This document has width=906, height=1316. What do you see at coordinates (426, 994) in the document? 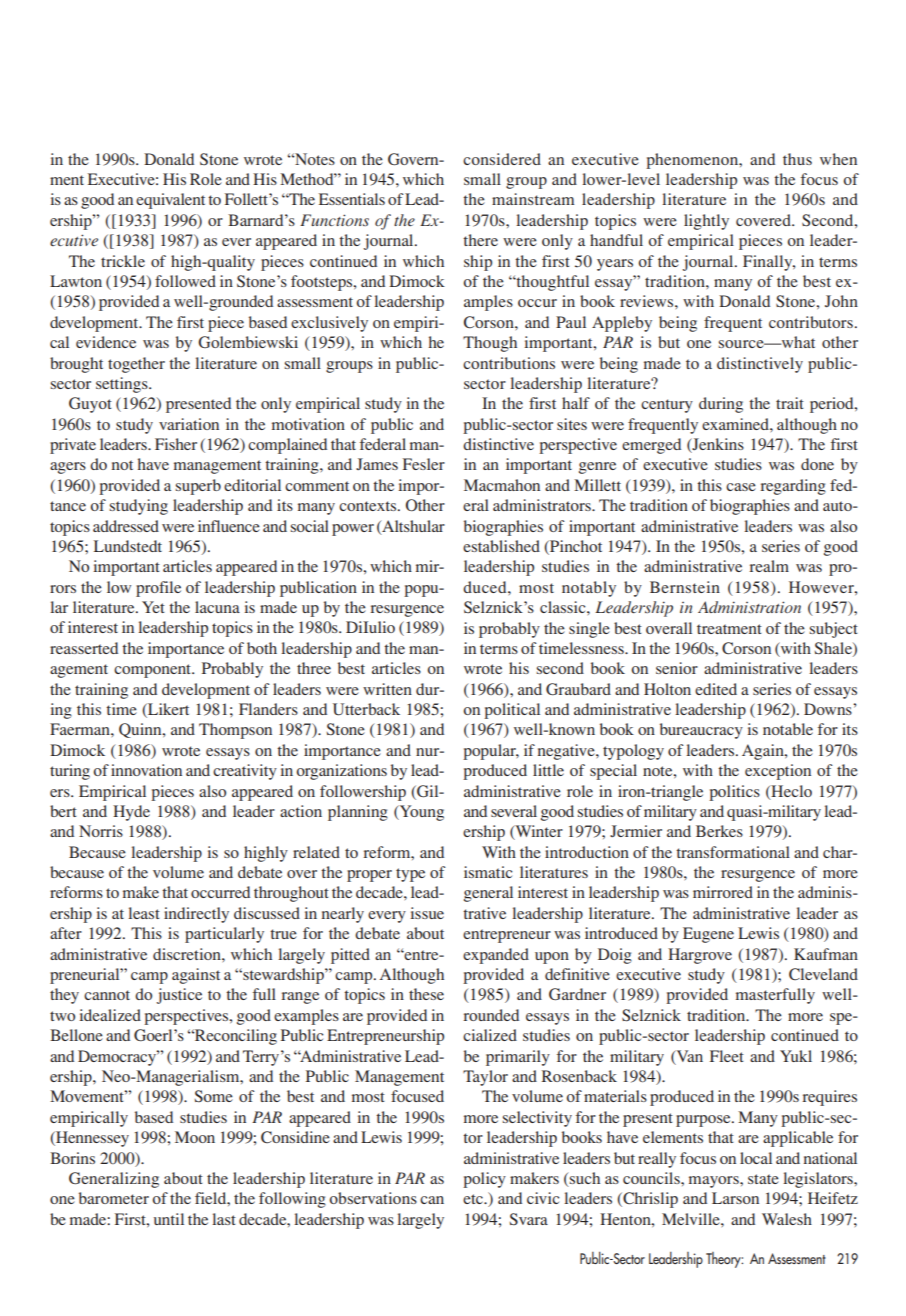
I see `these` at bounding box center [426, 994].
